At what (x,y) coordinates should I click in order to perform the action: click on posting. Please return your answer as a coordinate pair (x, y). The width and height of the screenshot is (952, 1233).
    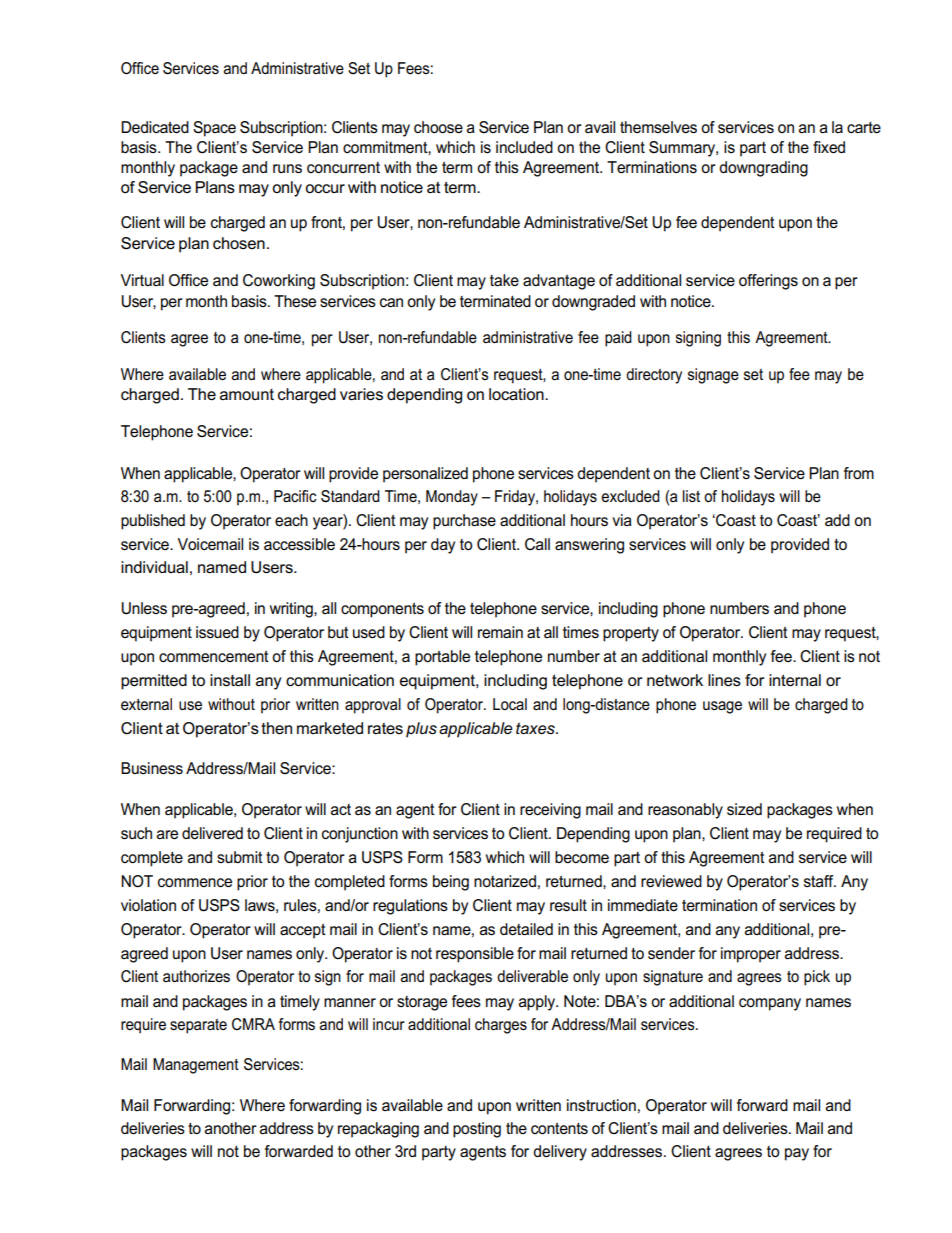
    Looking at the image, I should click on (477, 1130).
